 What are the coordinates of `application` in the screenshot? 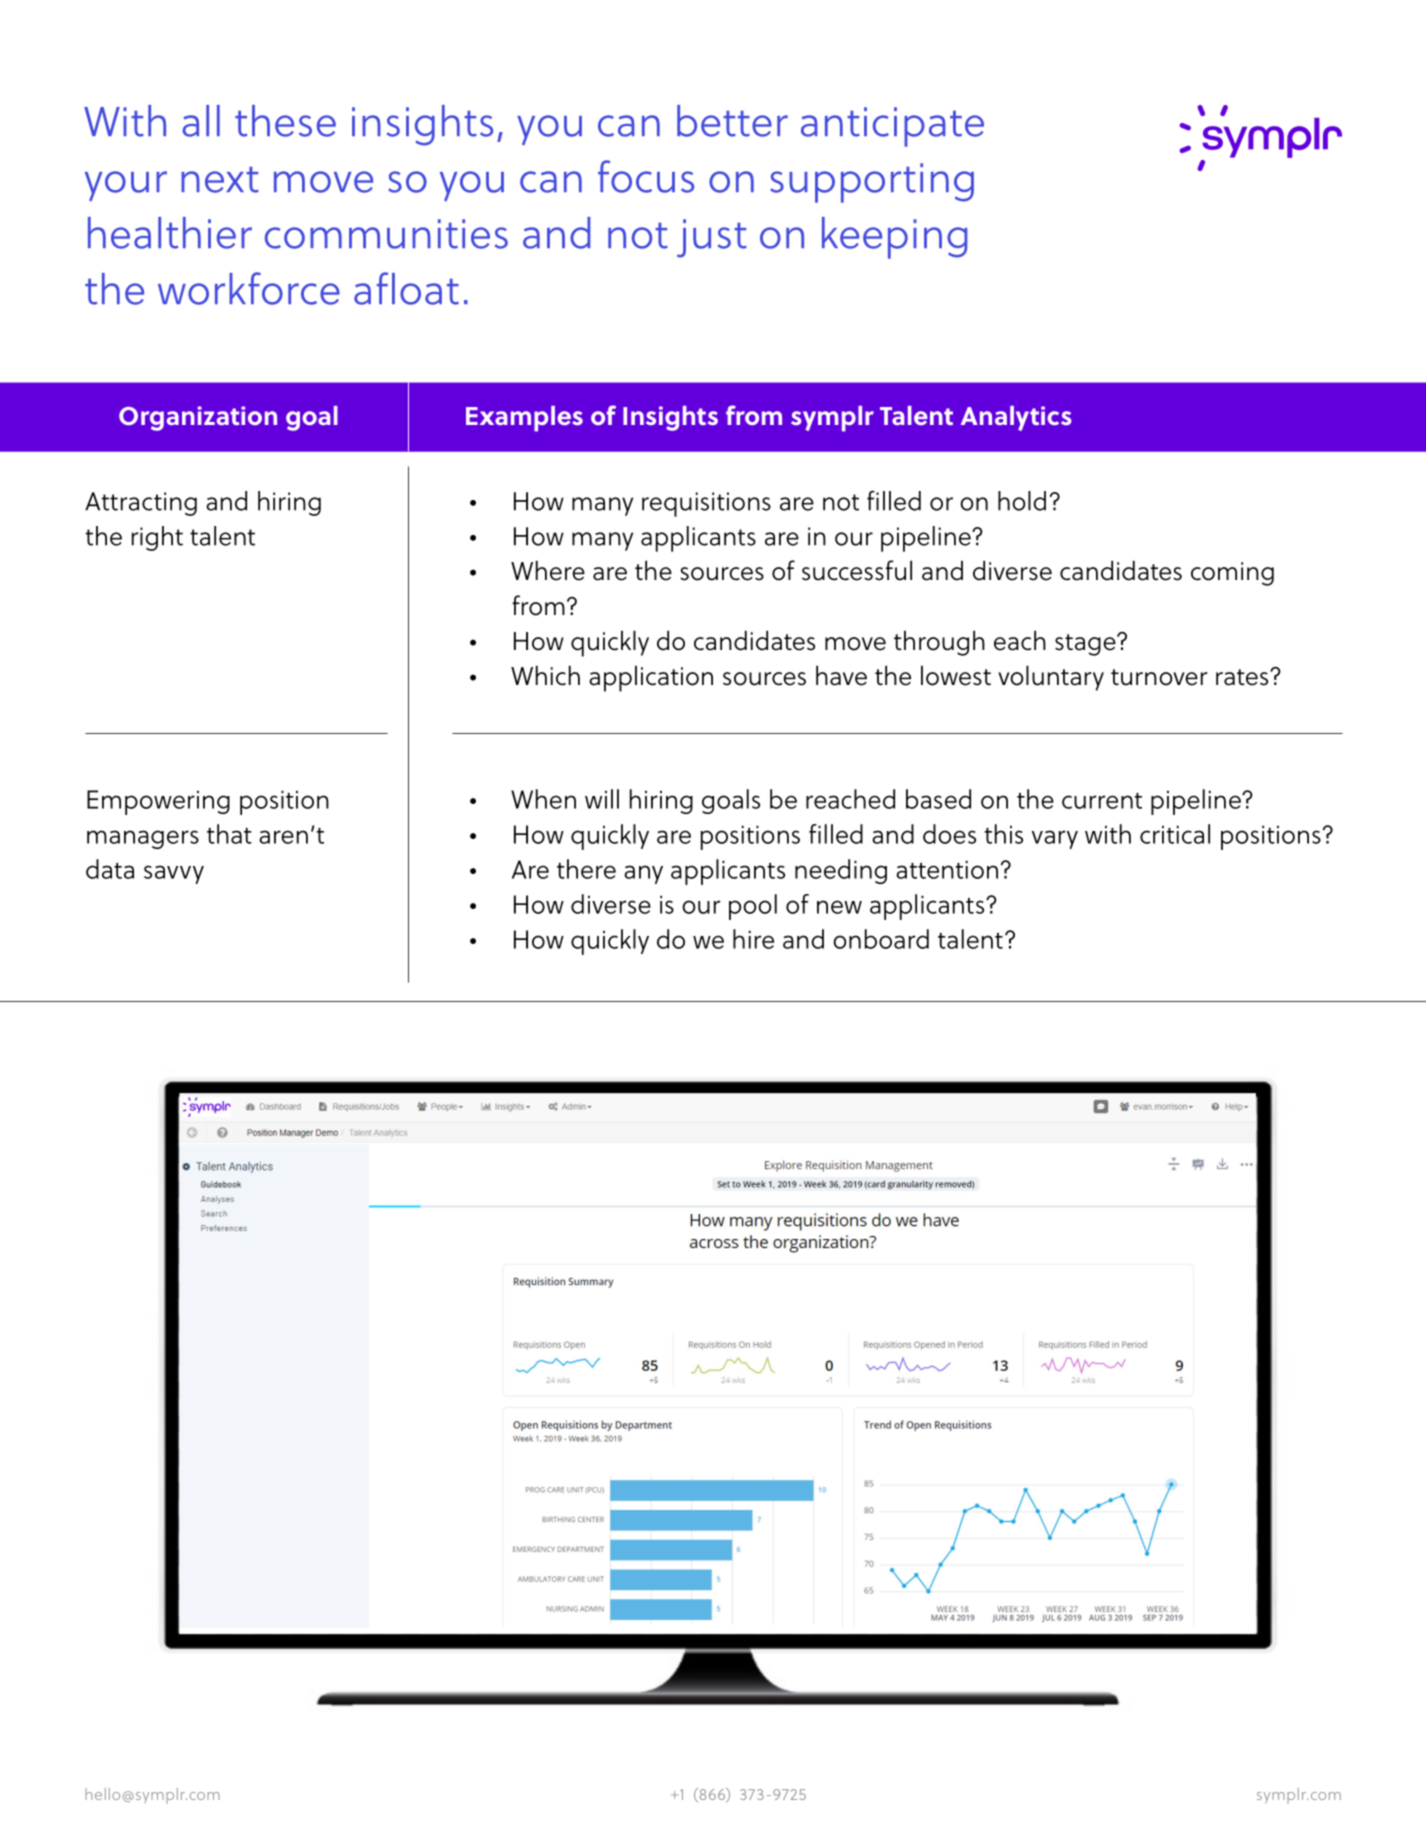 It's located at (651, 678).
